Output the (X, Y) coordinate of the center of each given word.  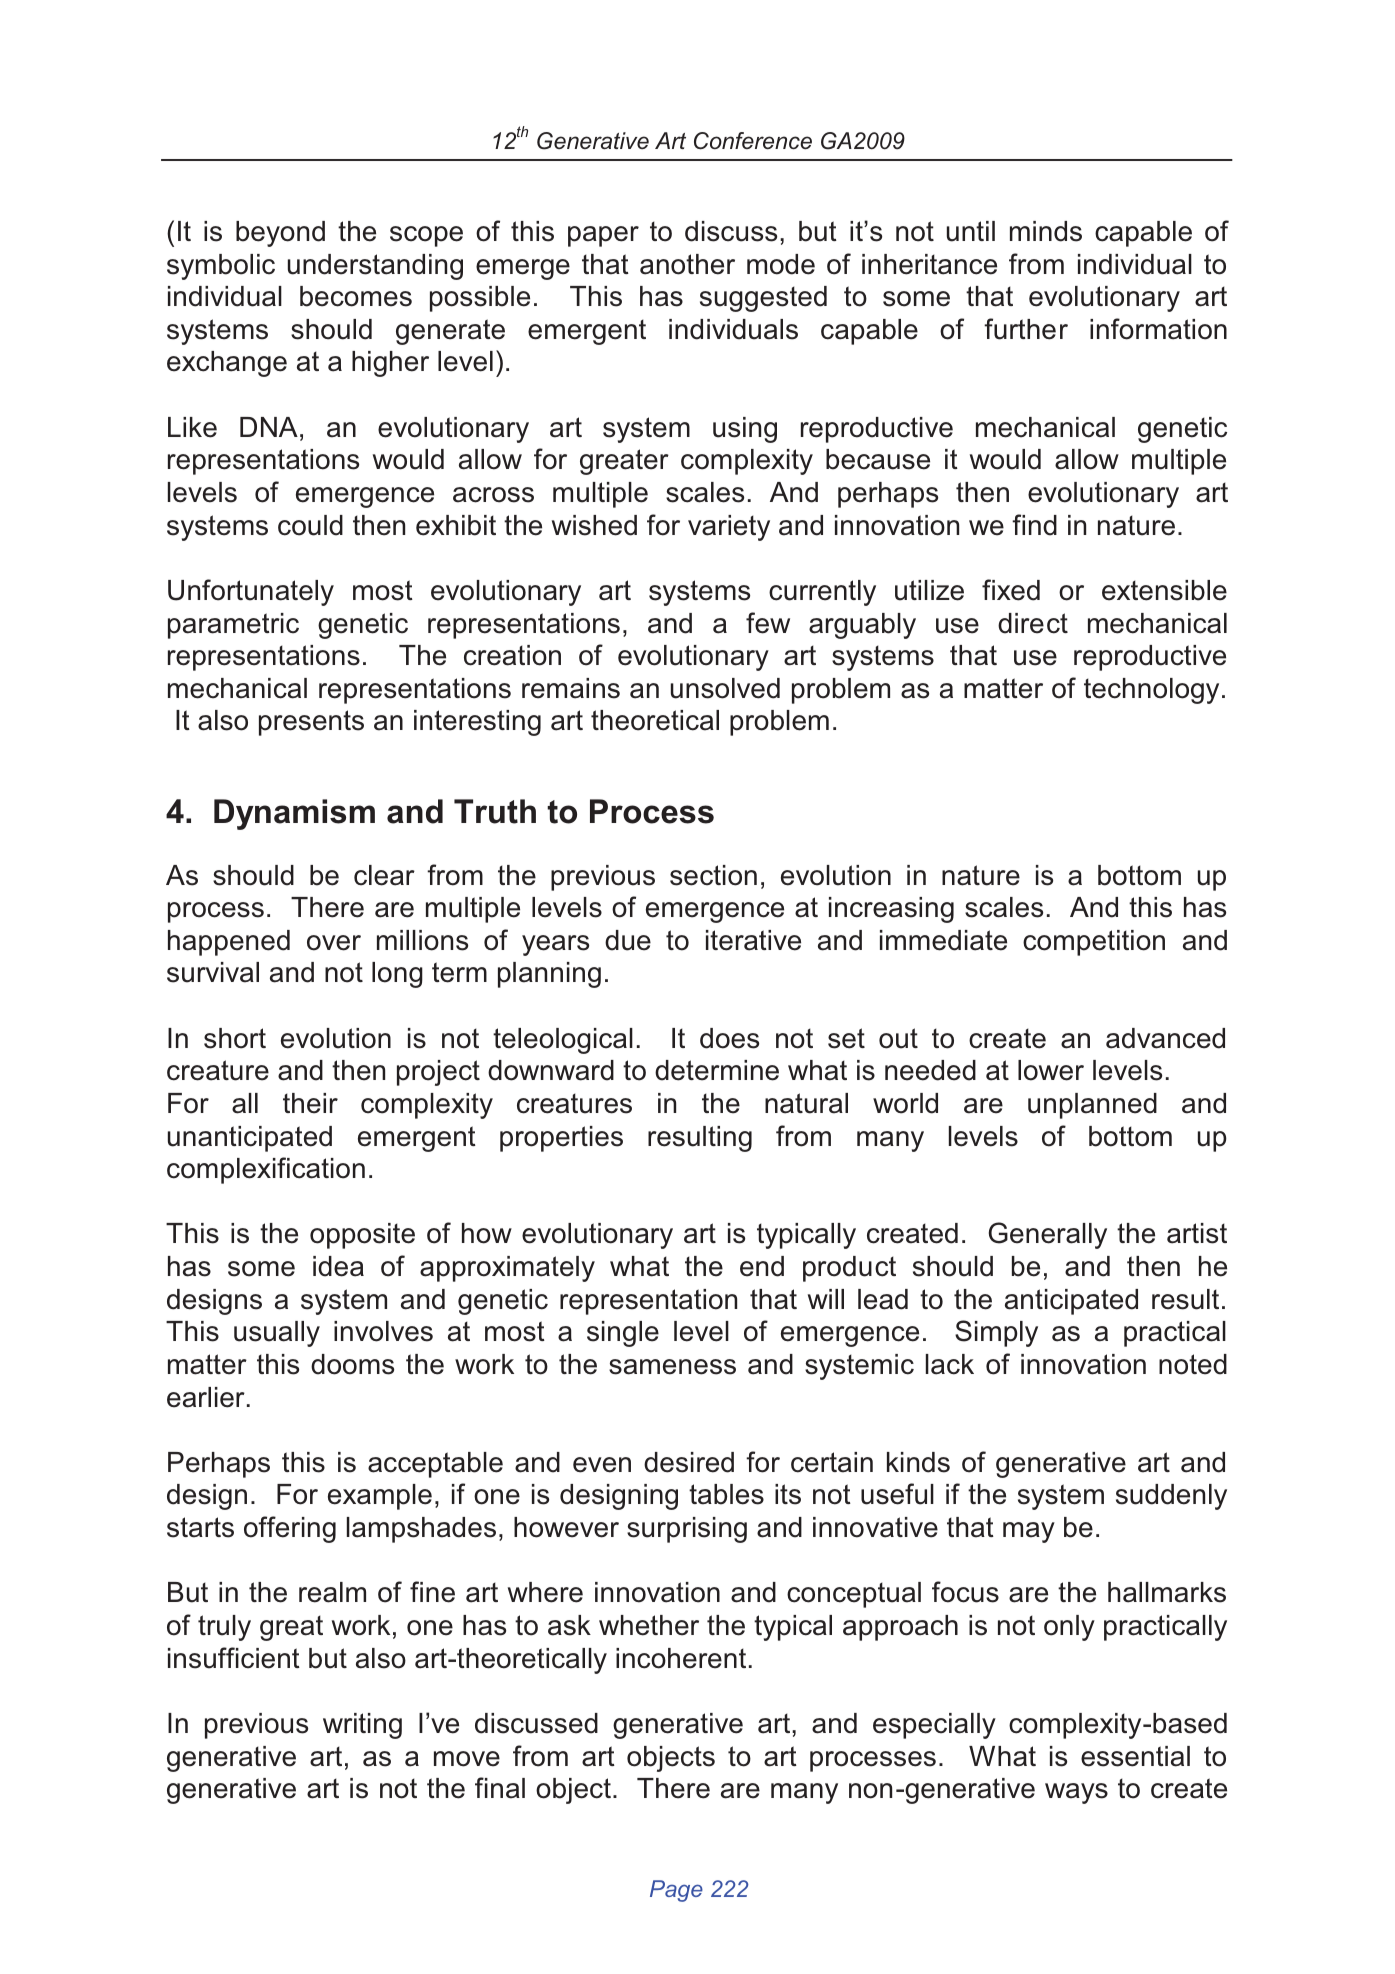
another (687, 264)
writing (362, 1726)
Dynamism (294, 814)
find (1034, 525)
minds (1046, 231)
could (310, 525)
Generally (1048, 1235)
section (713, 875)
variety (729, 528)
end (762, 1266)
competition (1094, 943)
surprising (687, 1530)
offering (290, 1529)
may (1029, 1532)
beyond (280, 234)
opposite (362, 1236)
